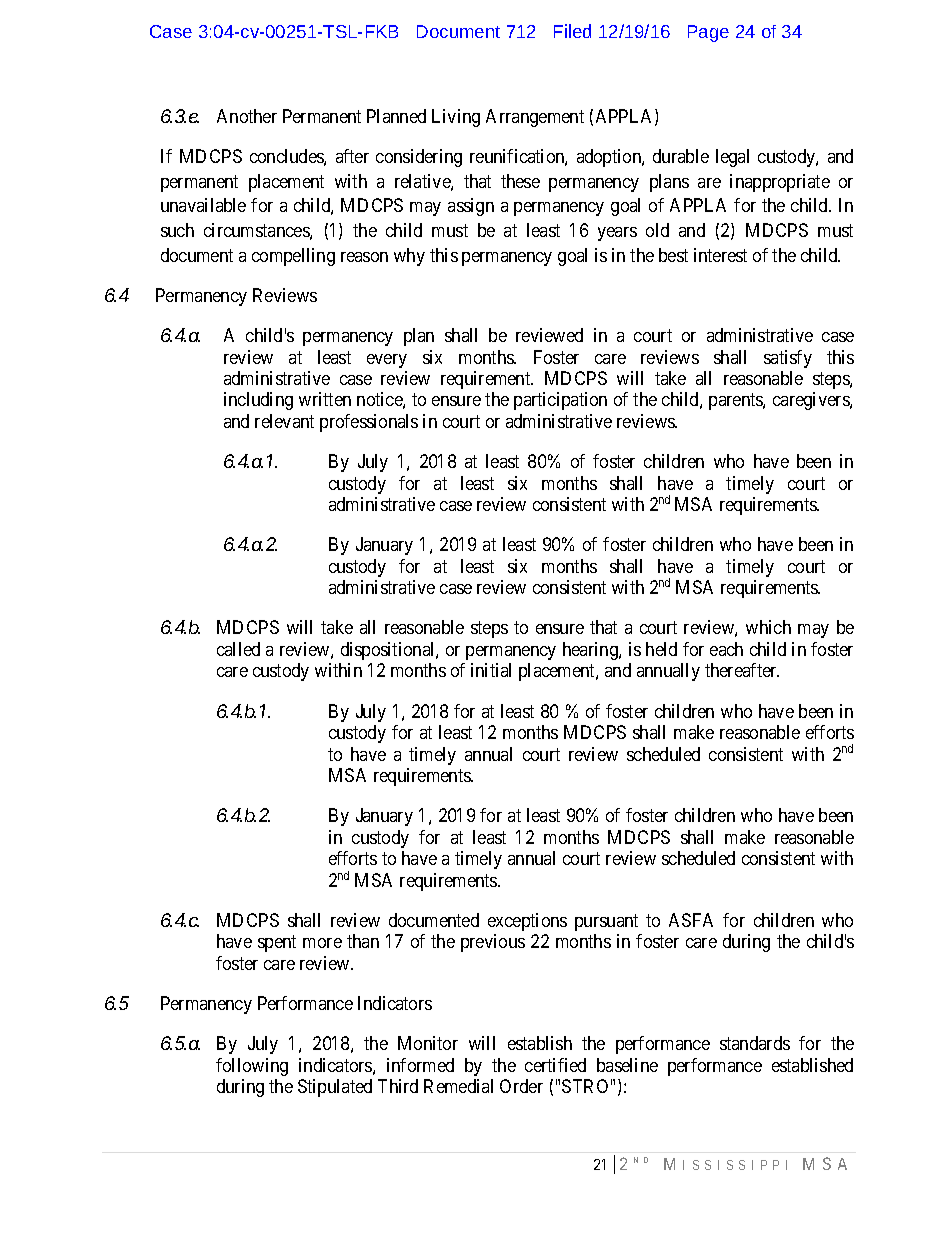 The width and height of the screenshot is (952, 1233). What do you see at coordinates (527, 922) in the screenshot?
I see `exceptions` at bounding box center [527, 922].
